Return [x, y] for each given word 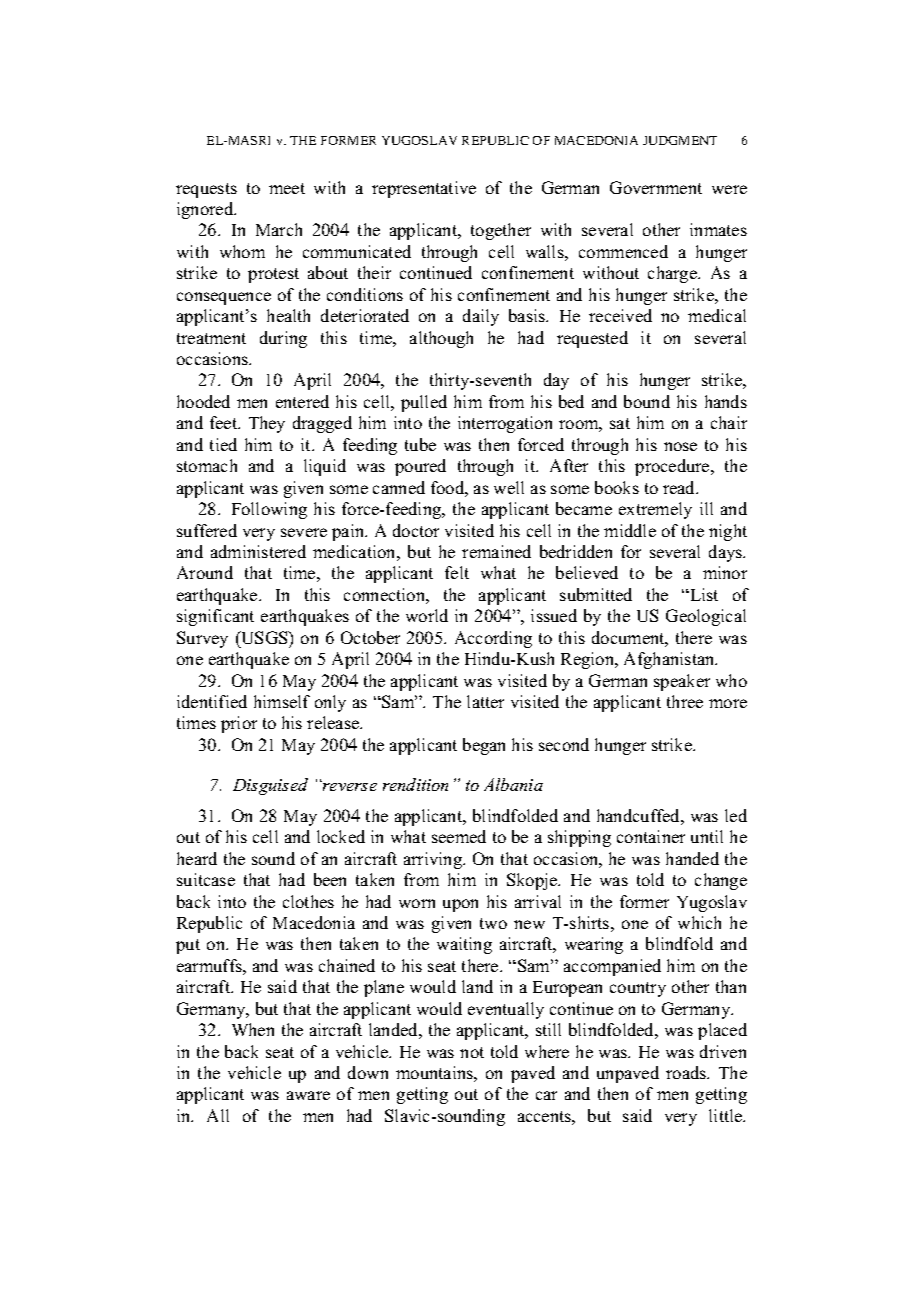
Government [656, 187]
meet [287, 188]
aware [308, 1095]
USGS [264, 637]
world [427, 615]
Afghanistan [670, 660]
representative [424, 189]
